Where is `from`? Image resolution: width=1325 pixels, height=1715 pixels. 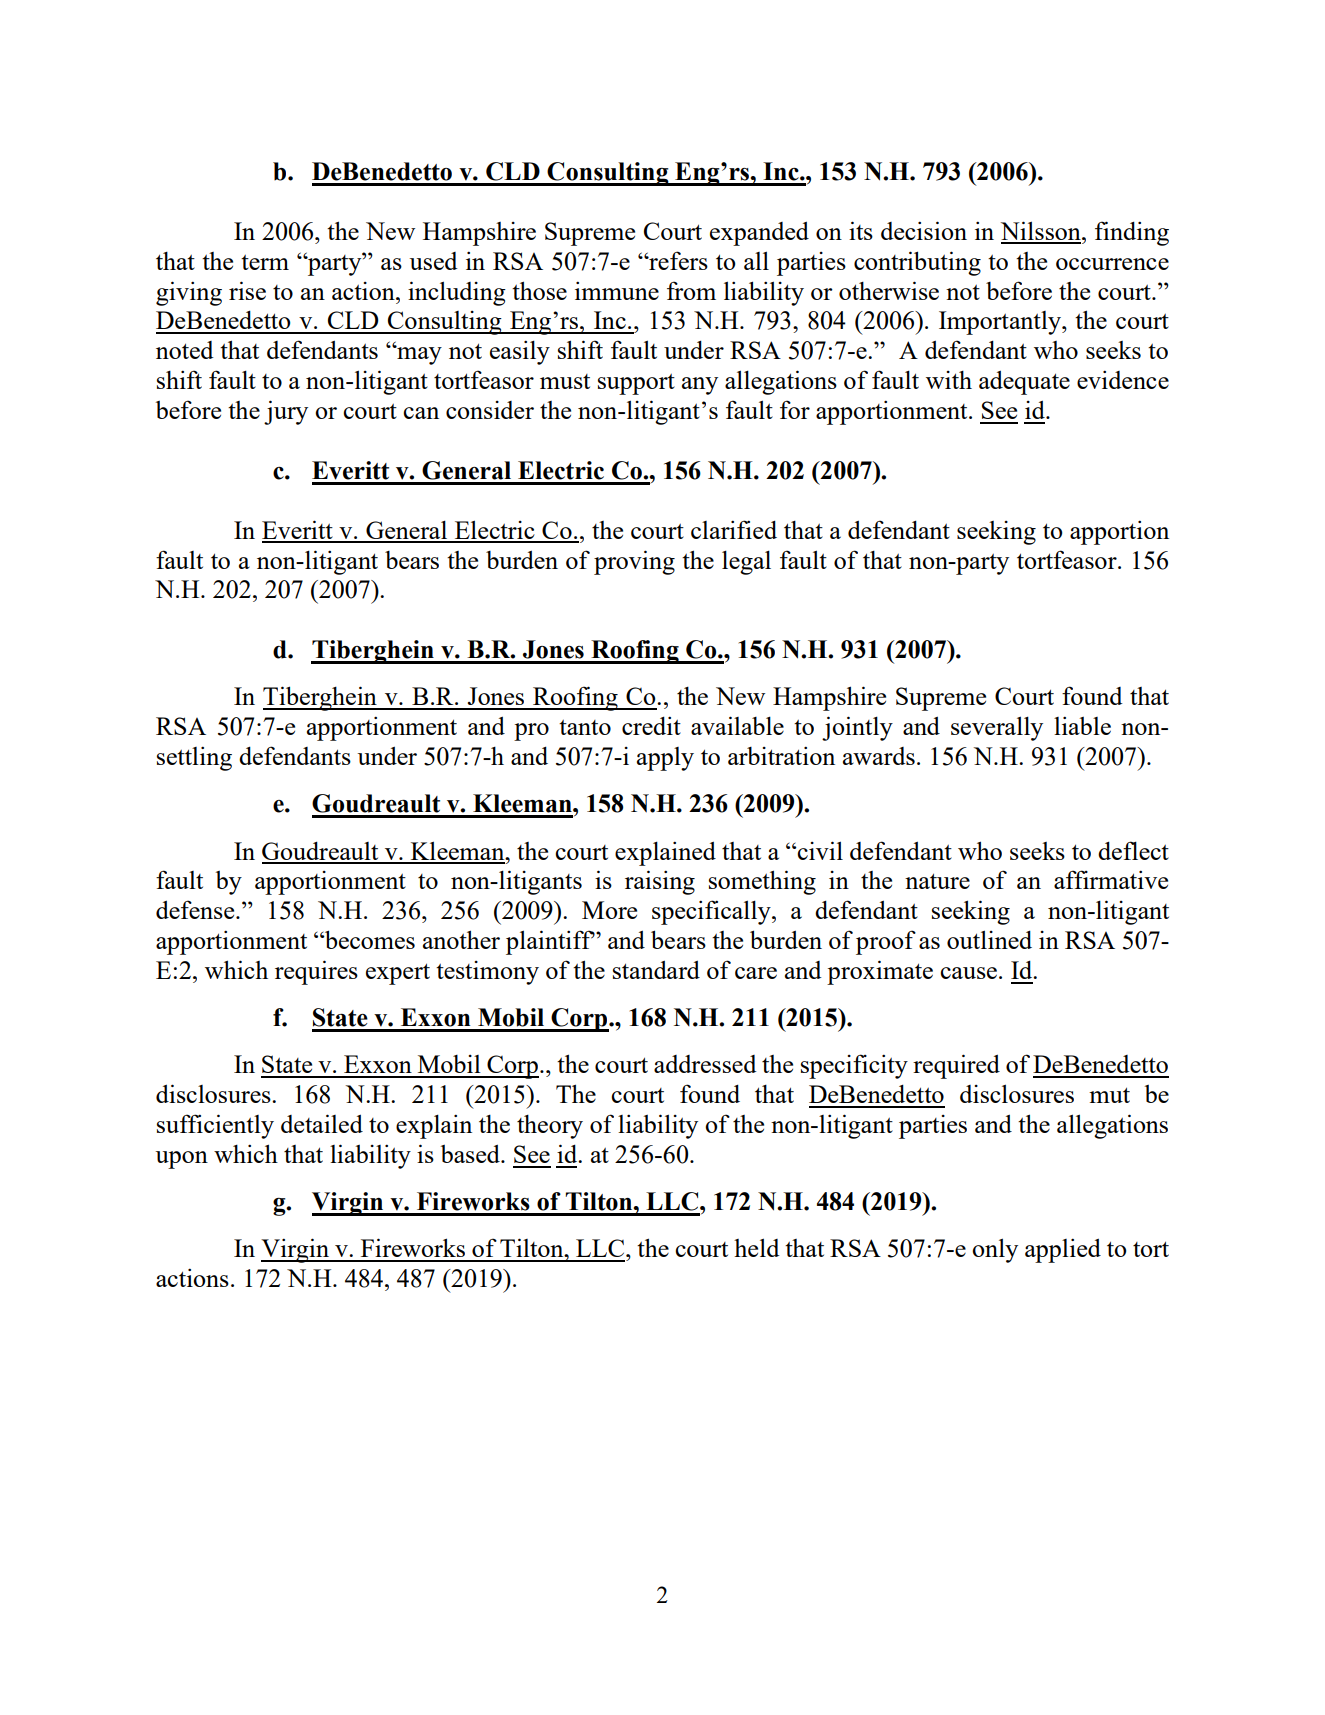
from is located at coordinates (691, 290).
